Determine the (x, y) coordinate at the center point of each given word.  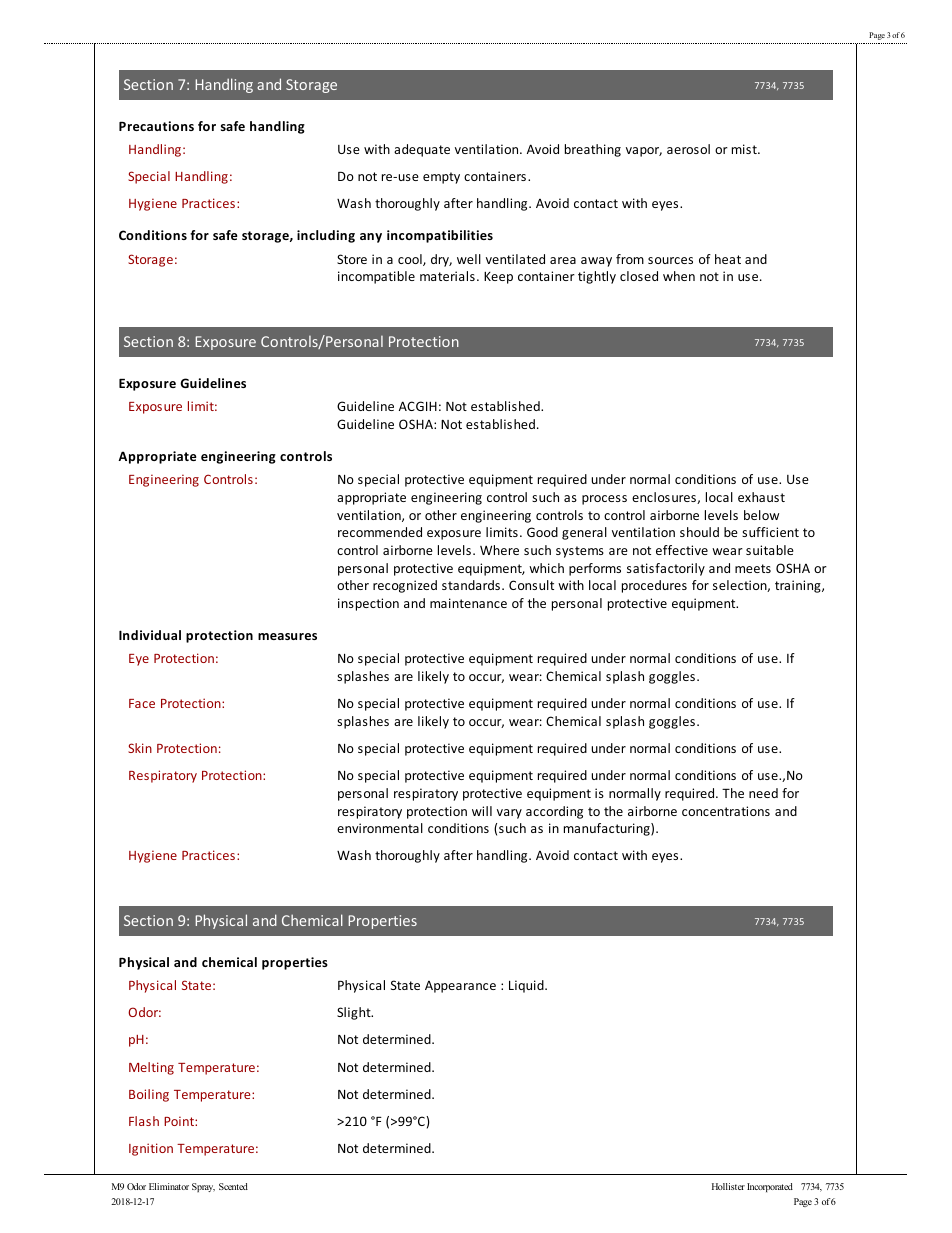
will (482, 811)
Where (499, 550)
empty (441, 178)
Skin (140, 748)
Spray (203, 1187)
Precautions (156, 126)
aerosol (688, 149)
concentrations (726, 811)
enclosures (665, 498)
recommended (380, 532)
